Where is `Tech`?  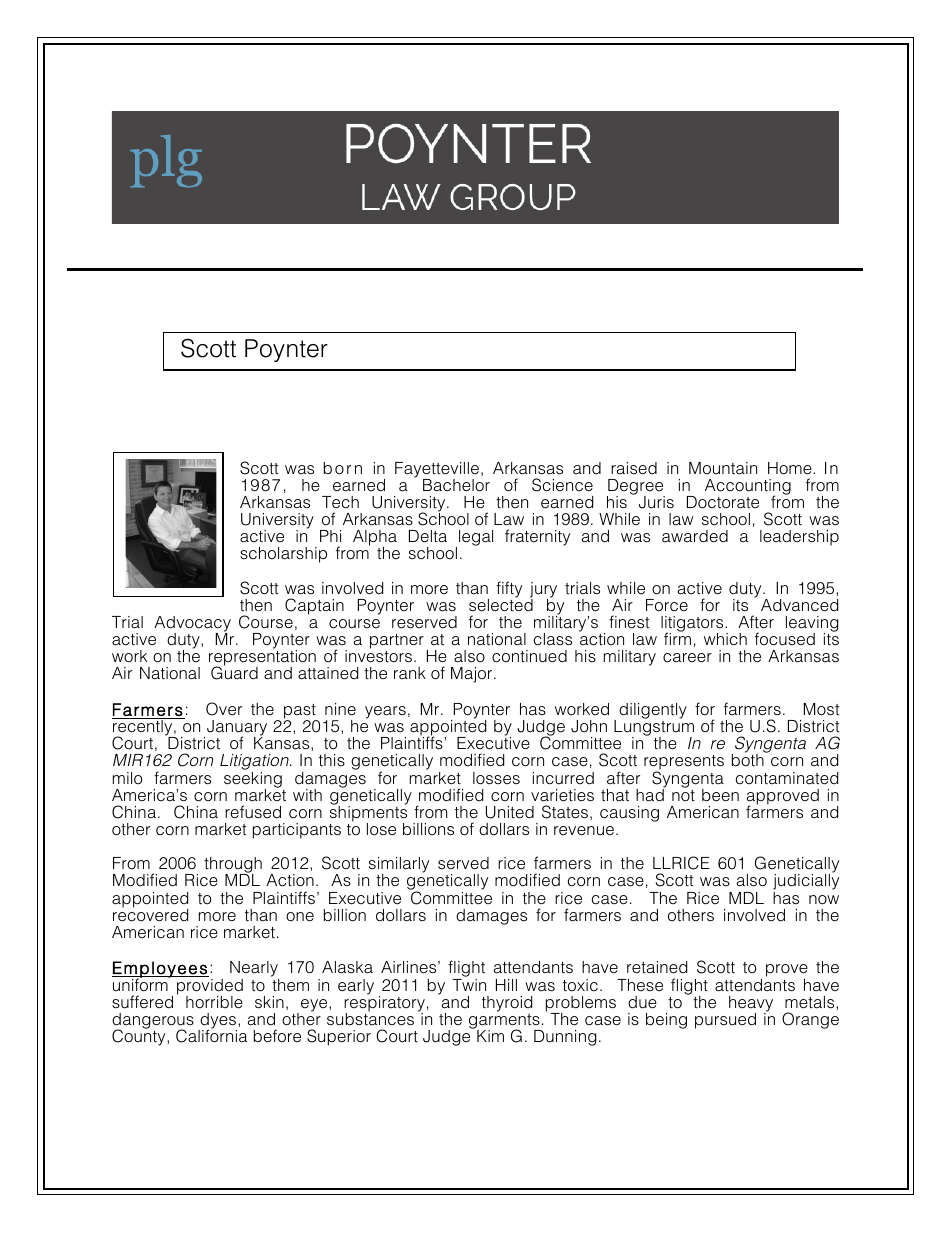 Tech is located at coordinates (340, 502).
